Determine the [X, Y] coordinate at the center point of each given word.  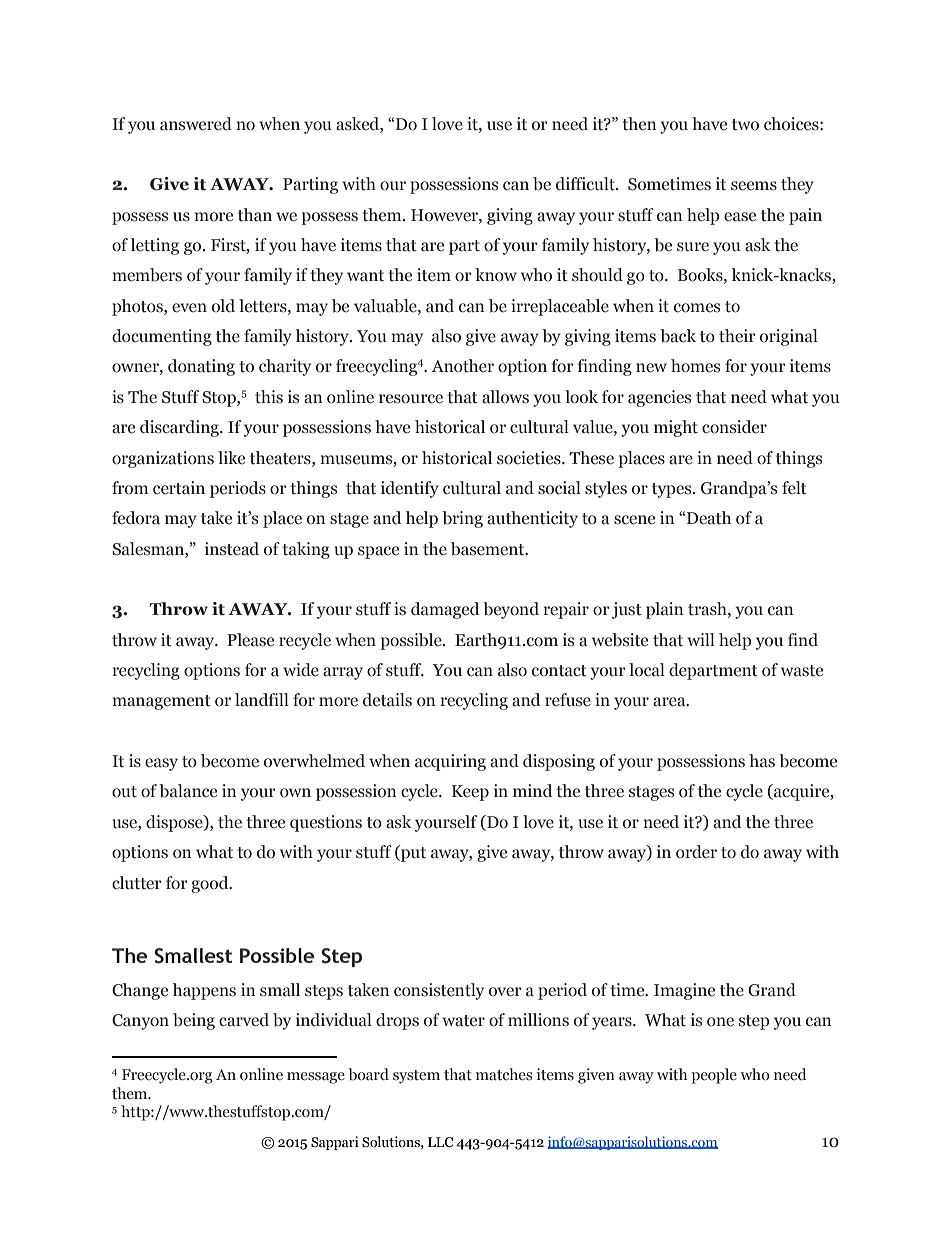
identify [410, 489]
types [673, 490]
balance [188, 791]
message [316, 1078]
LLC [440, 1142]
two [745, 125]
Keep [470, 793]
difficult [586, 184]
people [714, 1076]
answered [196, 124]
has [762, 761]
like [231, 458]
